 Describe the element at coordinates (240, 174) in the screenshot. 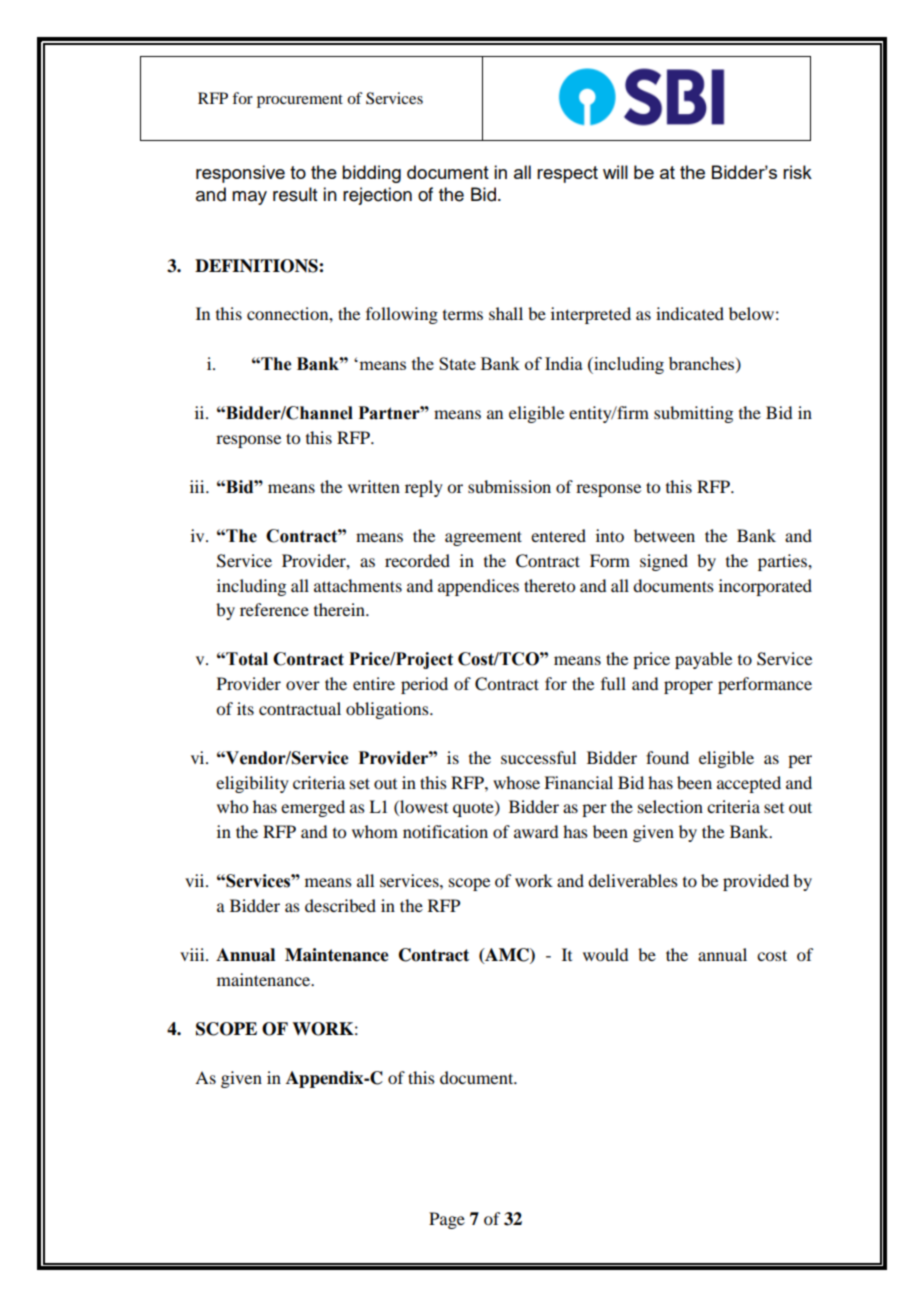

I see `responsive` at that location.
